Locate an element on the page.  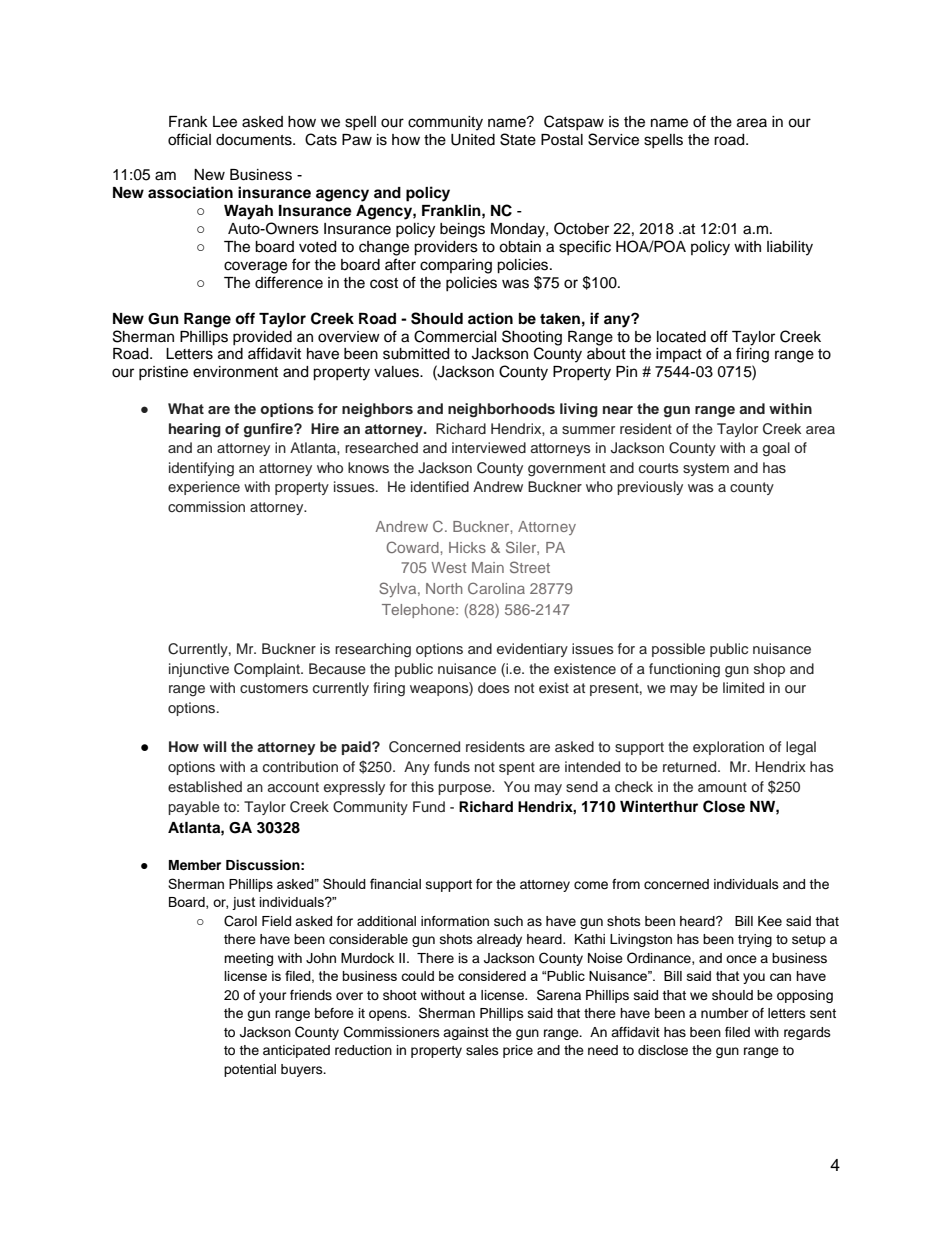
United is located at coordinates (473, 140).
